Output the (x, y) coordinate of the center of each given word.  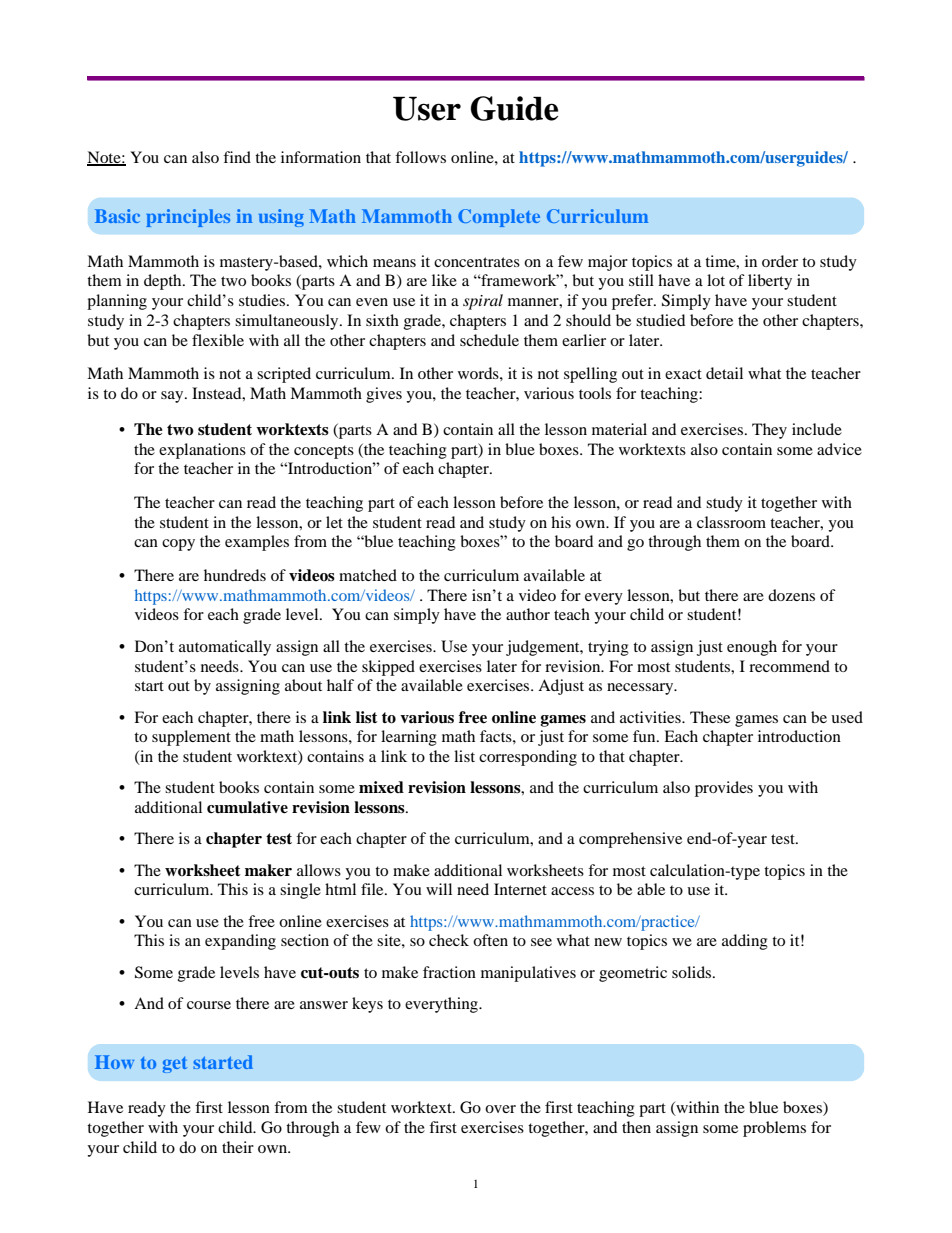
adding (745, 942)
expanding (240, 942)
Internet (520, 889)
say (173, 397)
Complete (499, 218)
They (769, 431)
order (780, 261)
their (238, 1147)
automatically (225, 648)
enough (752, 648)
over (500, 1109)
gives (384, 395)
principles (188, 218)
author (528, 614)
